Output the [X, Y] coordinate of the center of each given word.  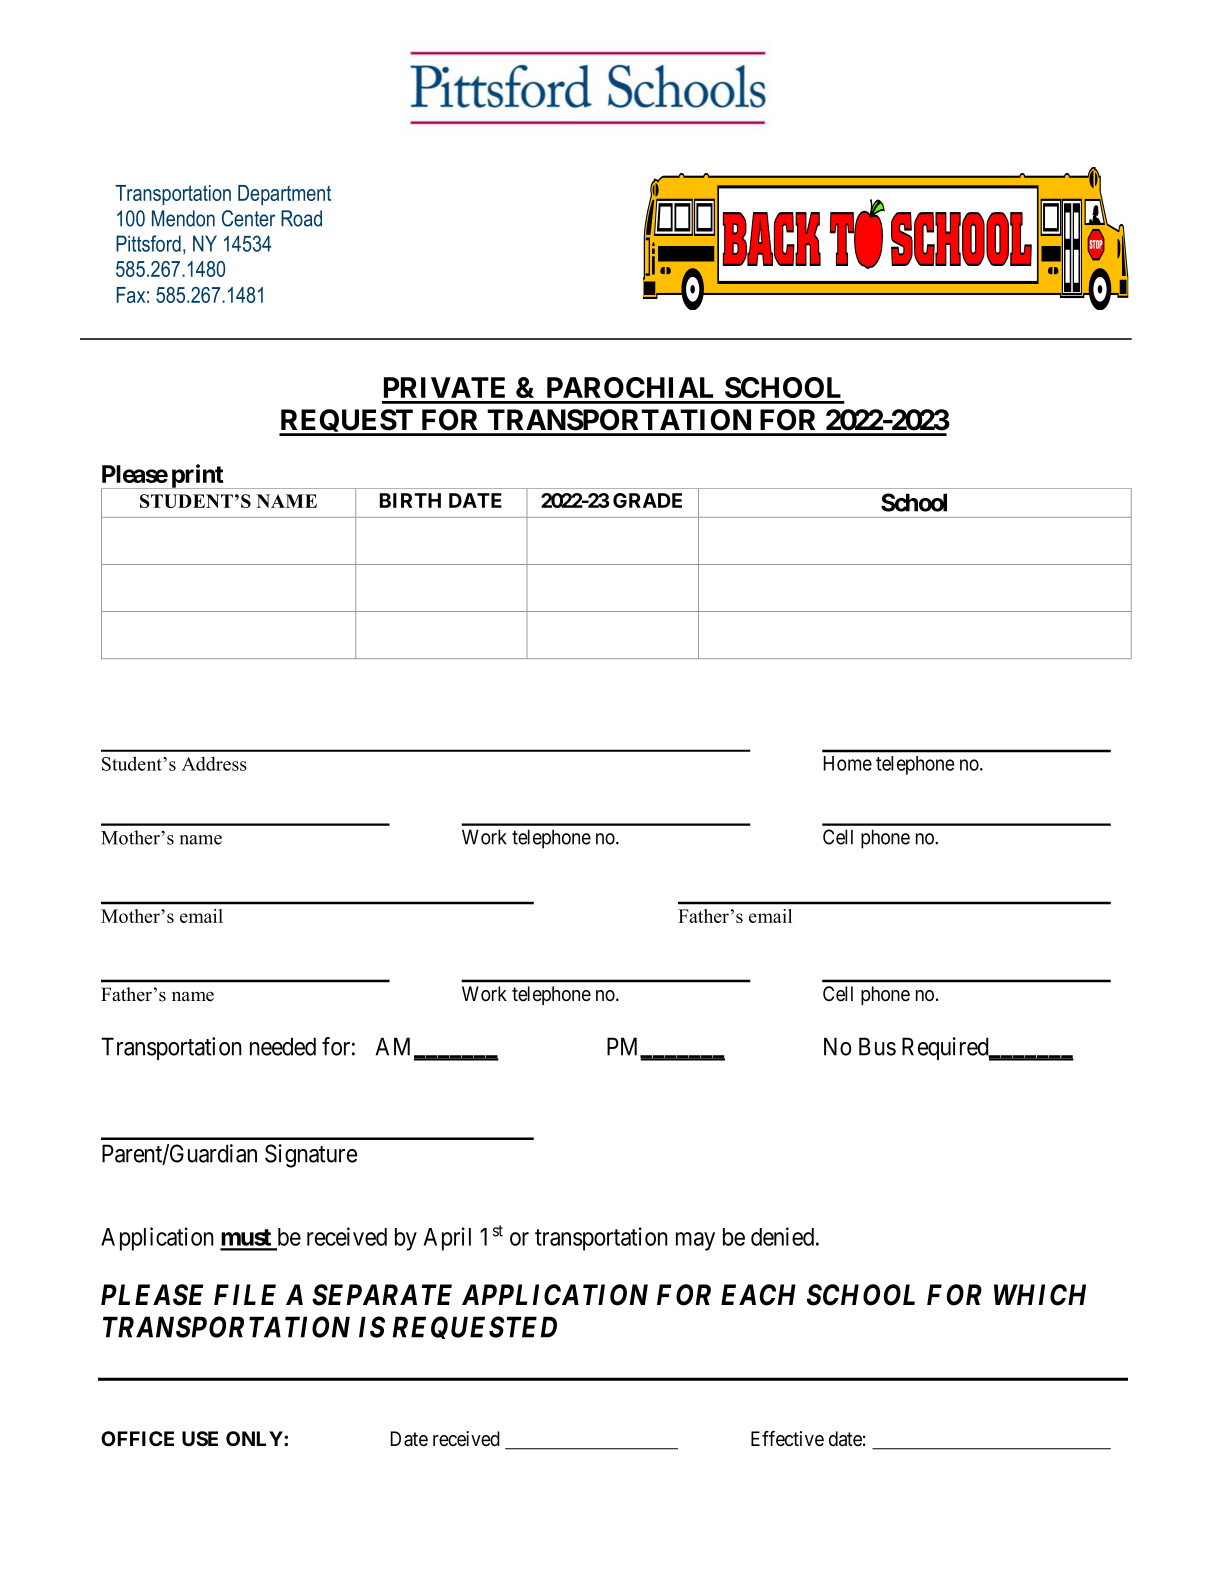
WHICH [1040, 1295]
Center [248, 218]
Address [214, 763]
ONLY [255, 1438]
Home [847, 763]
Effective [787, 1439]
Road [301, 218]
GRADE [647, 500]
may [695, 1241]
